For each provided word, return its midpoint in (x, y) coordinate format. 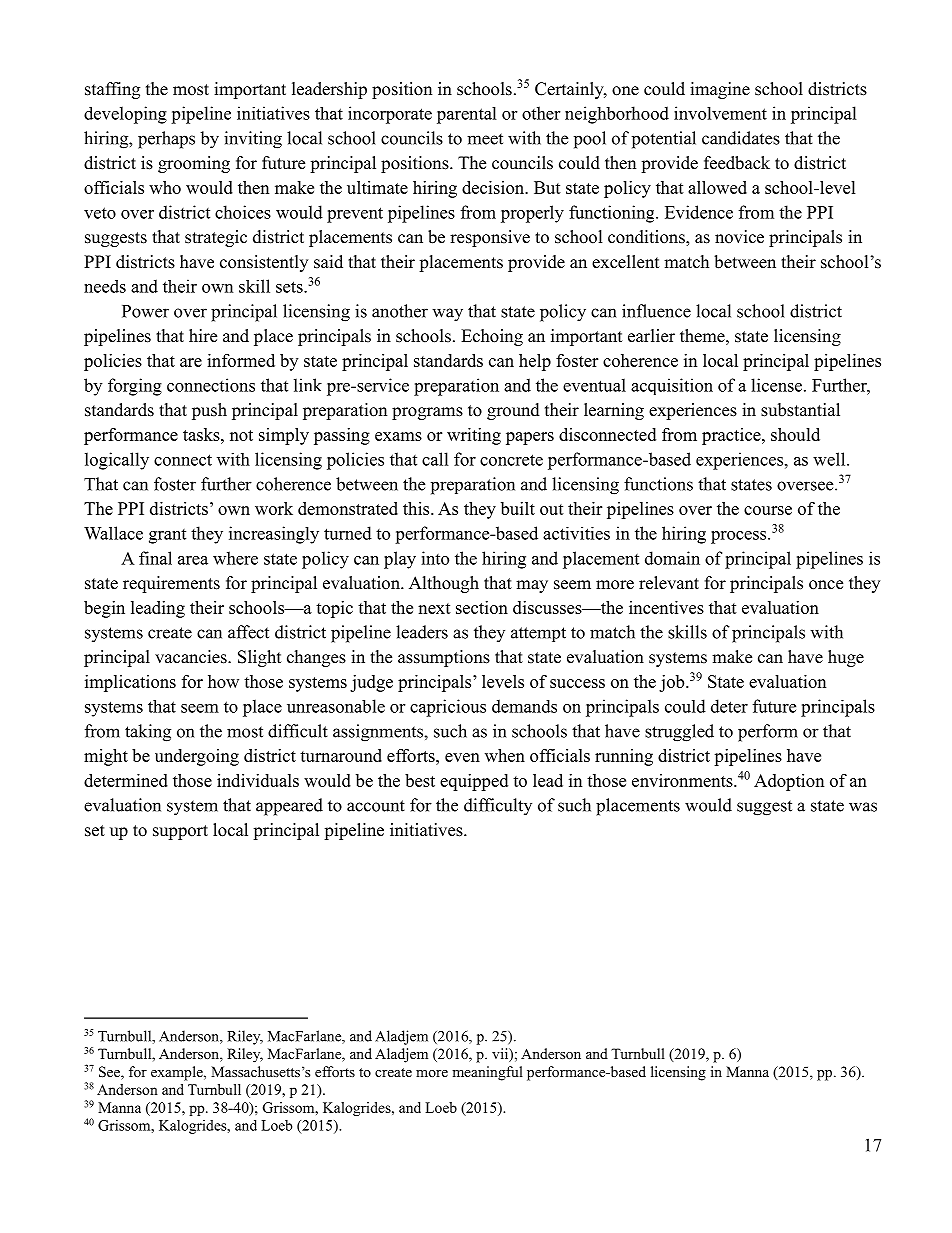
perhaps (166, 140)
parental (467, 115)
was (863, 807)
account (376, 806)
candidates (741, 138)
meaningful (487, 1073)
